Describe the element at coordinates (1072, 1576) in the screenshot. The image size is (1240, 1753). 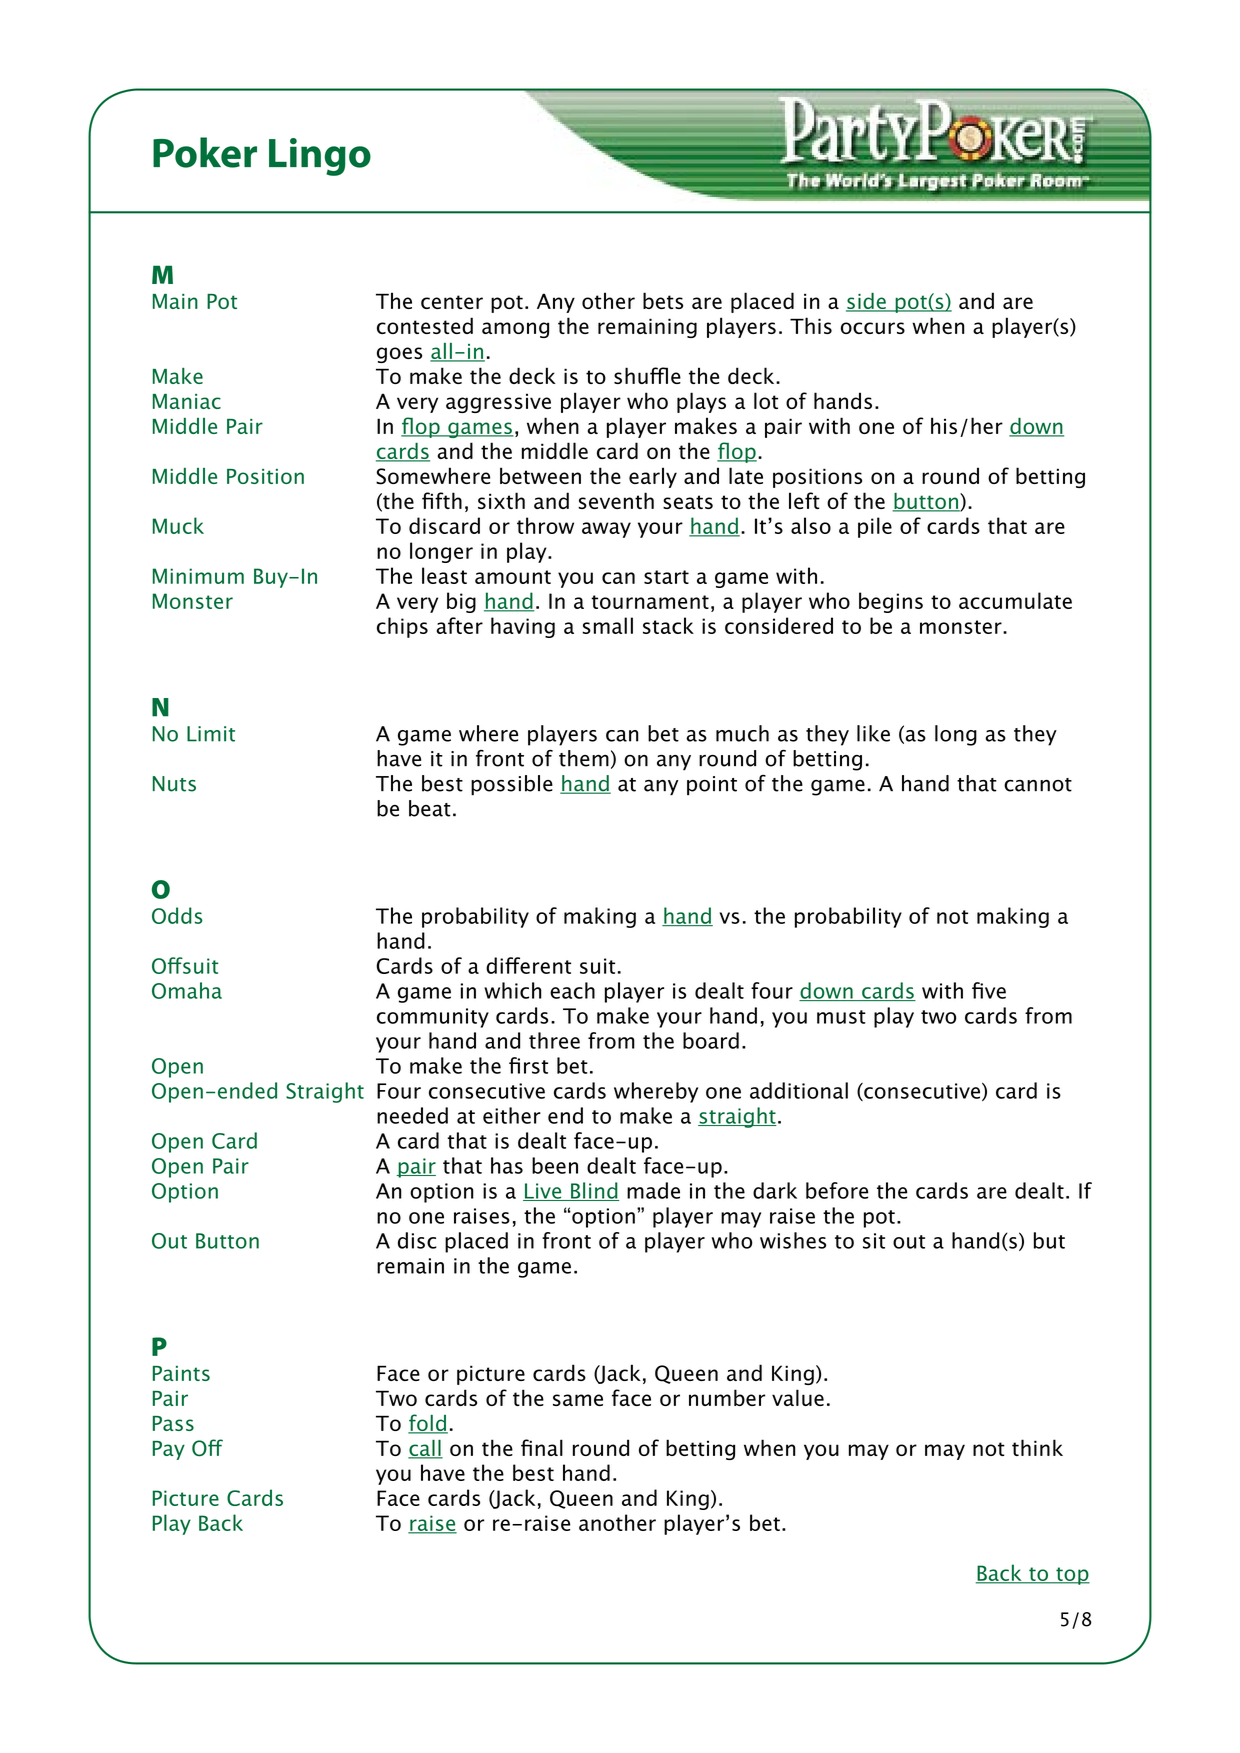
I see `top` at that location.
